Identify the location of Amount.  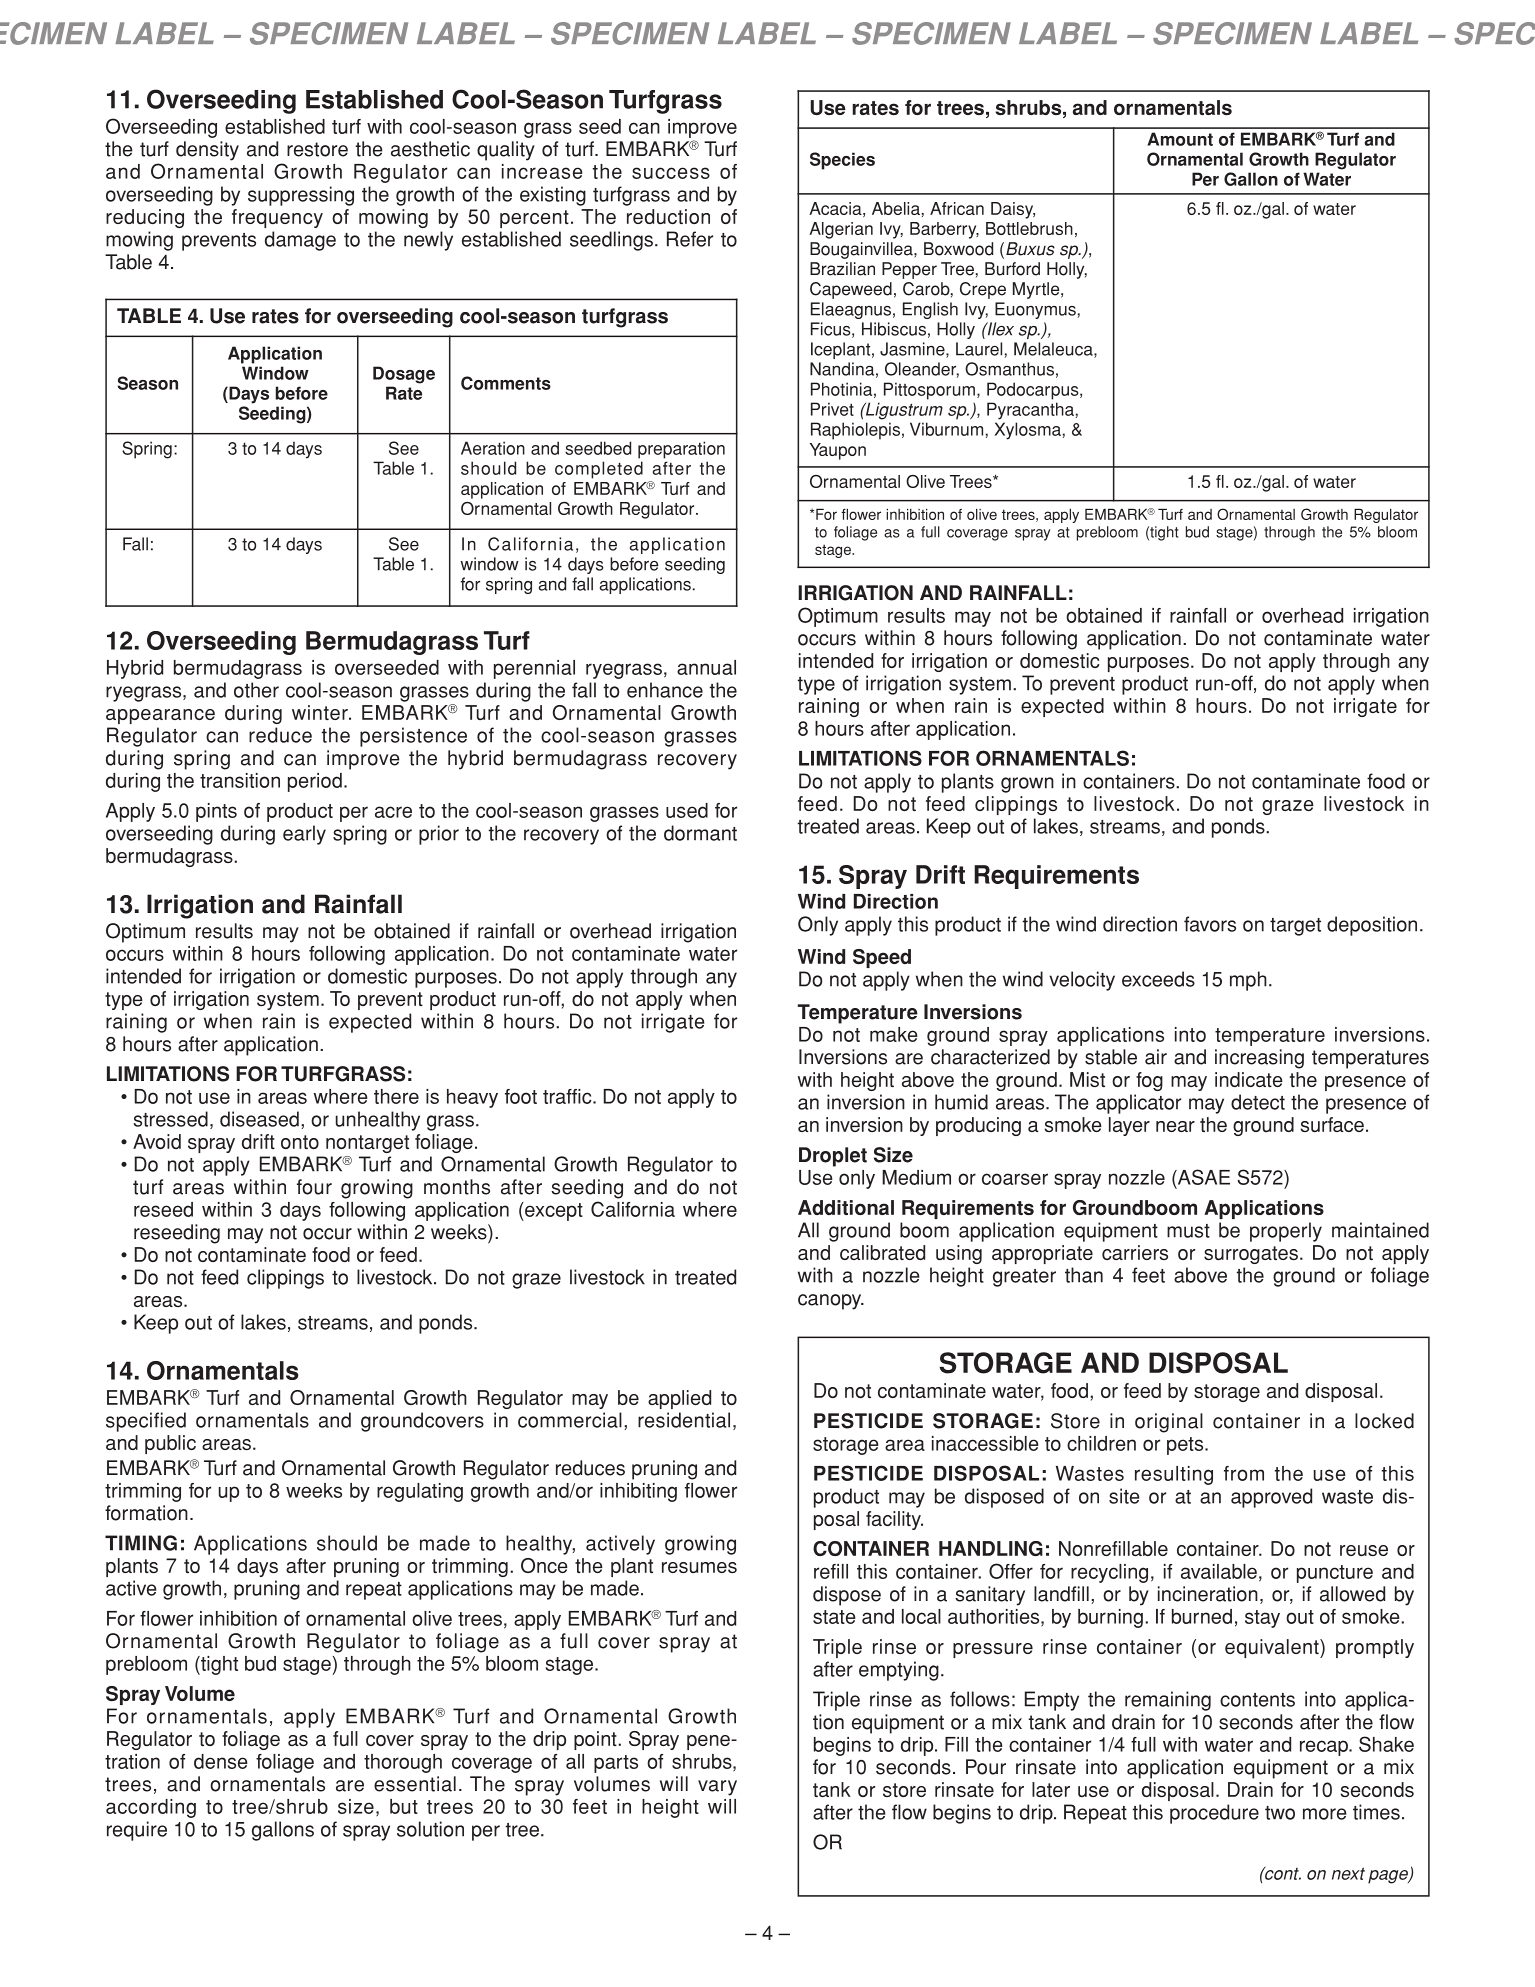
(1180, 139).
